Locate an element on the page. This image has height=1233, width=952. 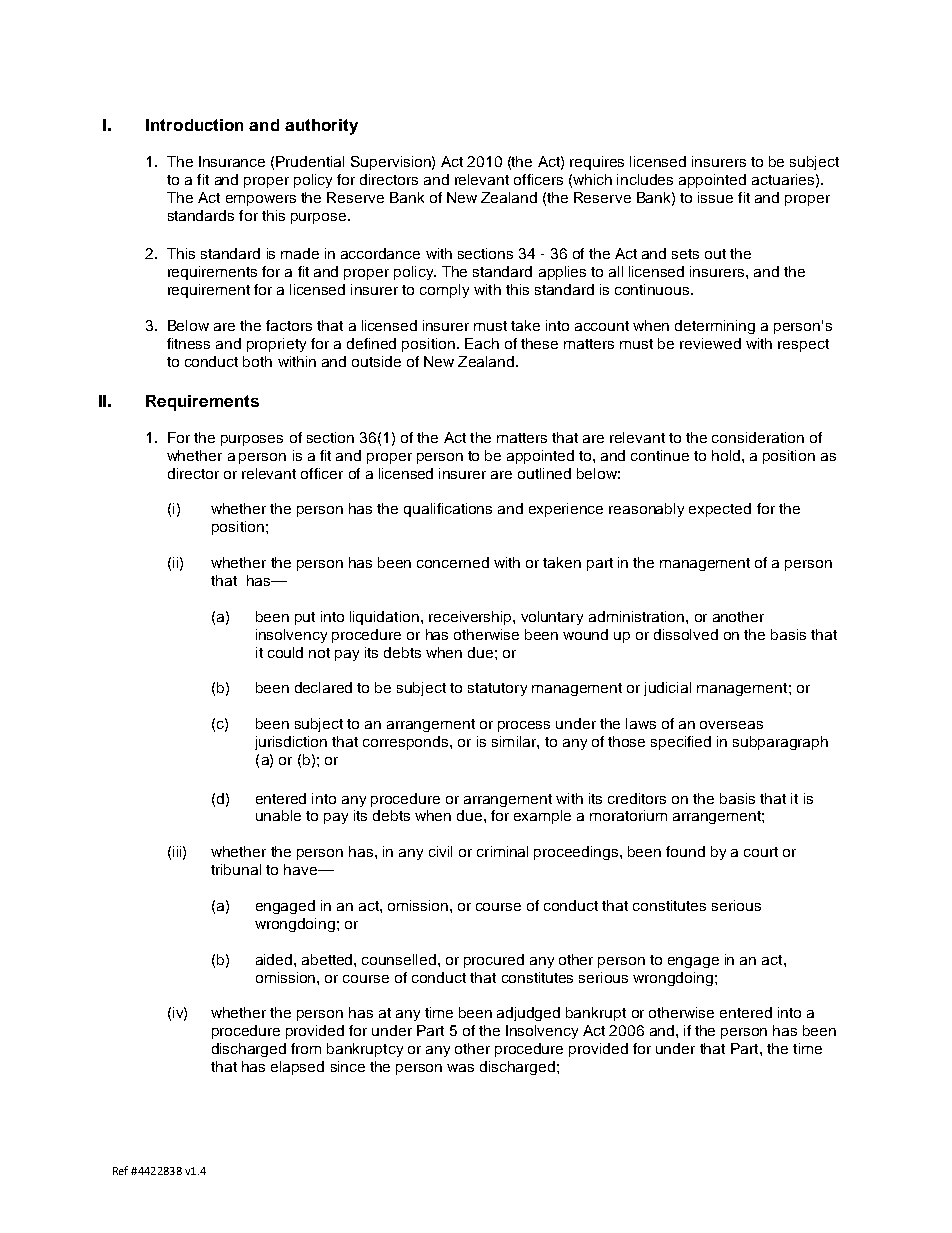
both is located at coordinates (257, 361).
